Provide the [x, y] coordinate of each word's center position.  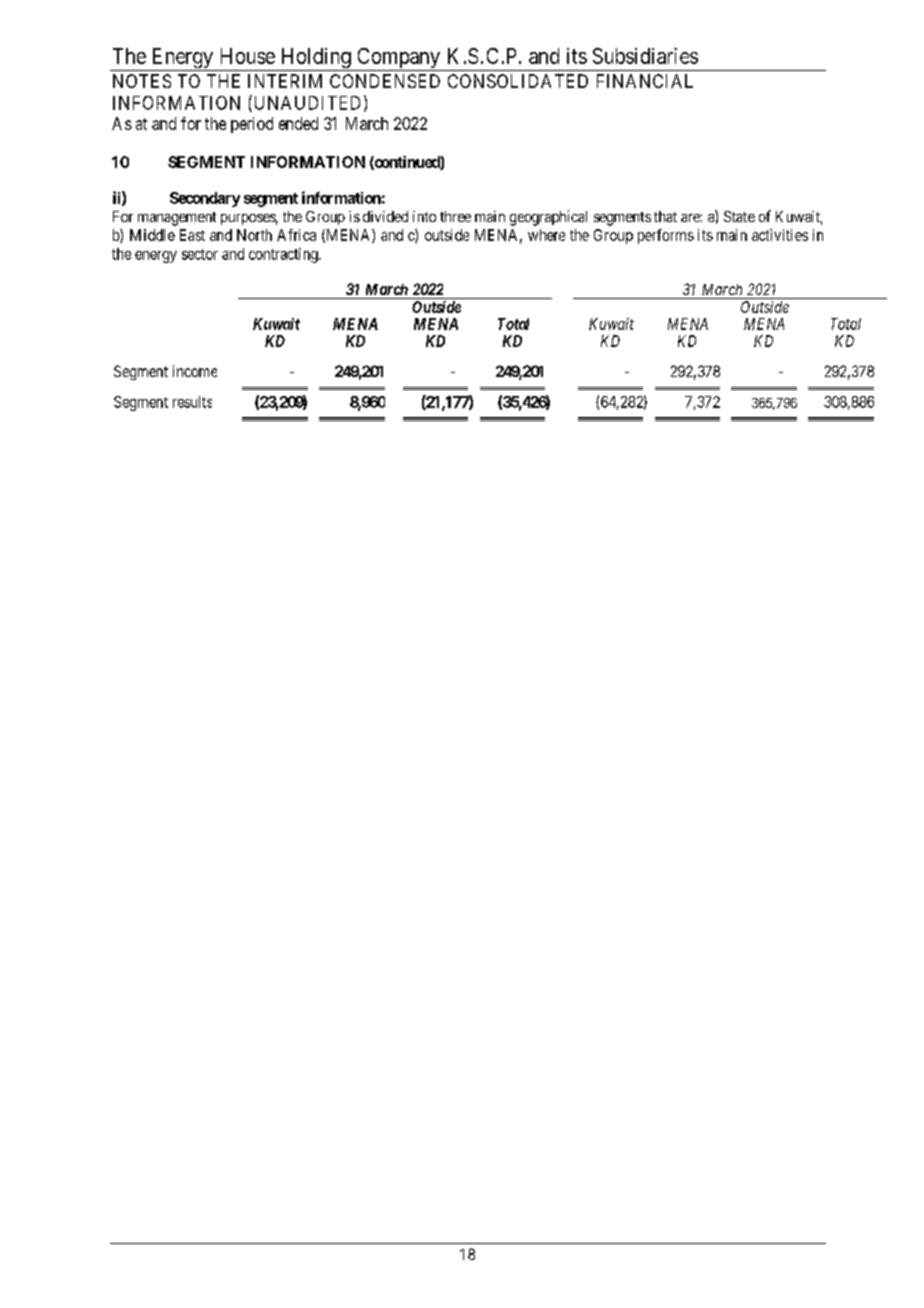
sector [200, 254]
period [252, 125]
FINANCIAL [645, 81]
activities [780, 235]
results [192, 402]
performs [666, 236]
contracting [284, 255]
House [248, 56]
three [455, 216]
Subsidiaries [645, 56]
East [192, 235]
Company [398, 59]
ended [298, 123]
